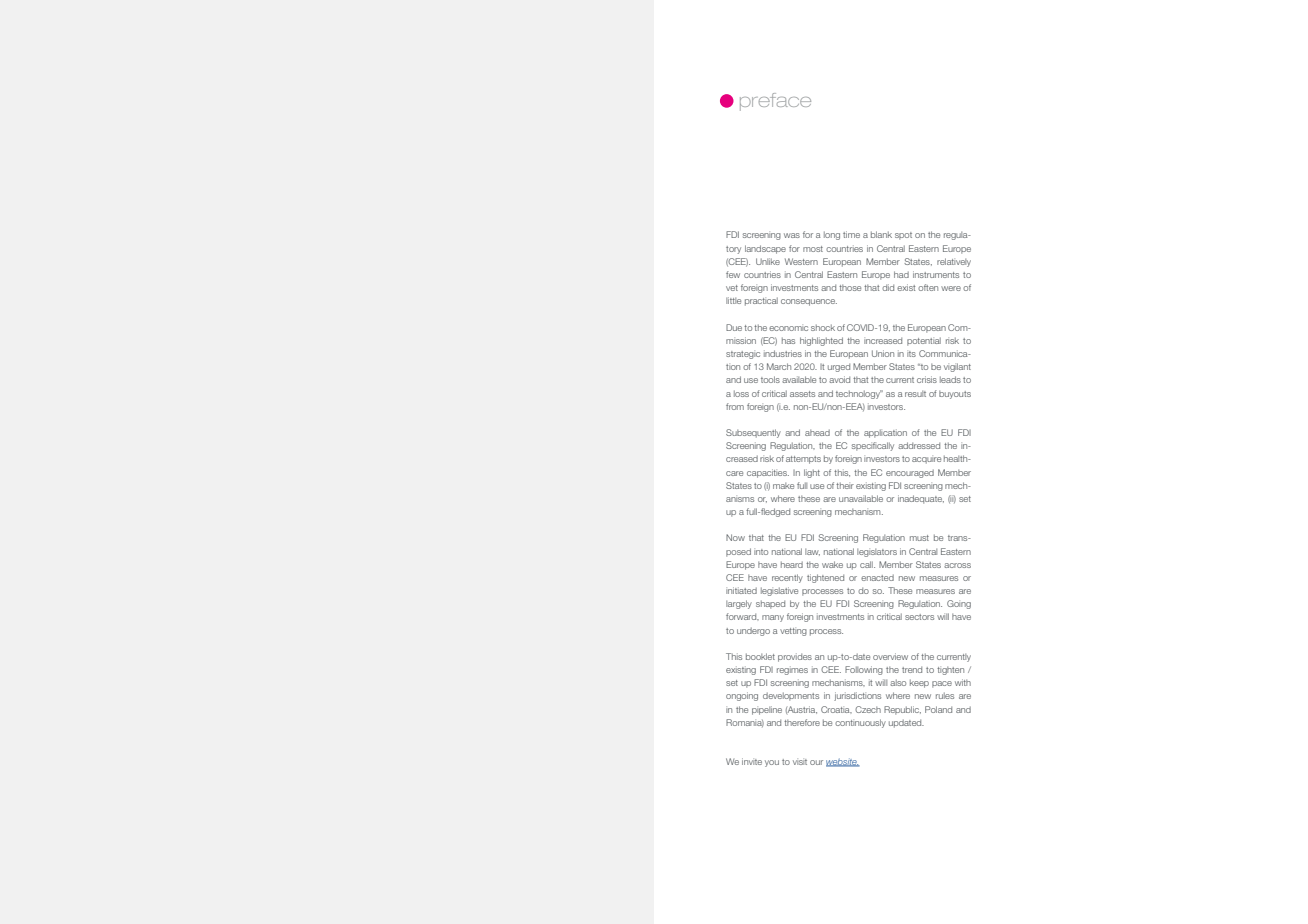 This screenshot has height=924, width=1308. Describe the element at coordinates (775, 102) in the screenshot. I see `preface` at that location.
